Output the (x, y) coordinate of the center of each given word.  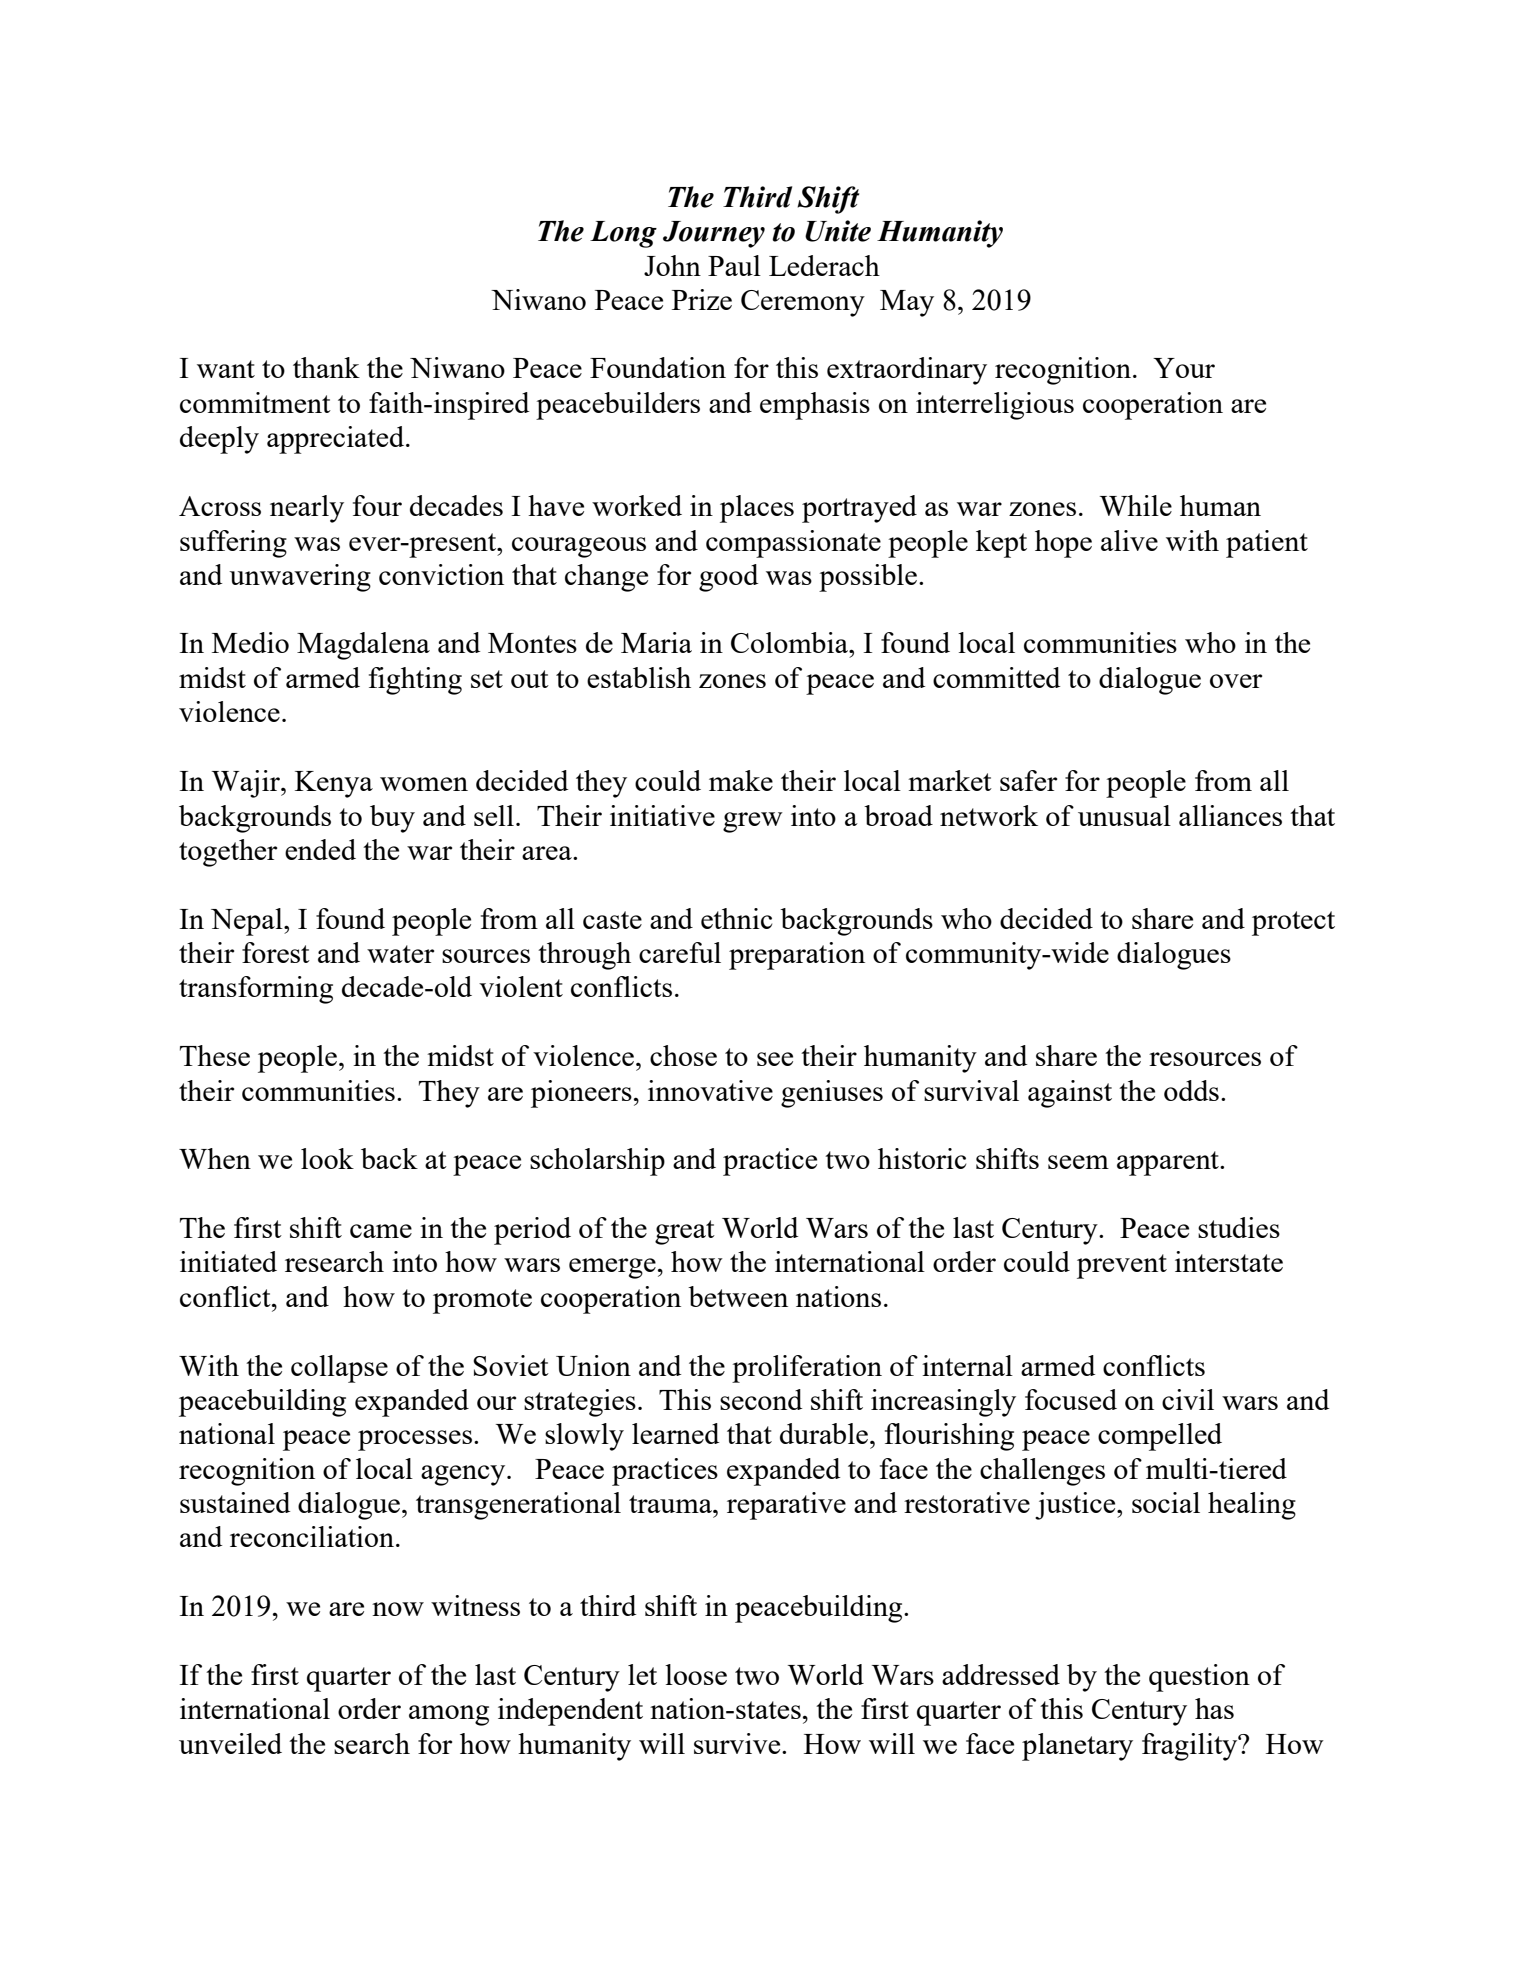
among (449, 1715)
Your (1184, 368)
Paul (734, 265)
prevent (1122, 1266)
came (381, 1231)
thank (326, 367)
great (685, 1232)
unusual (1124, 815)
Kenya (334, 784)
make (741, 780)
